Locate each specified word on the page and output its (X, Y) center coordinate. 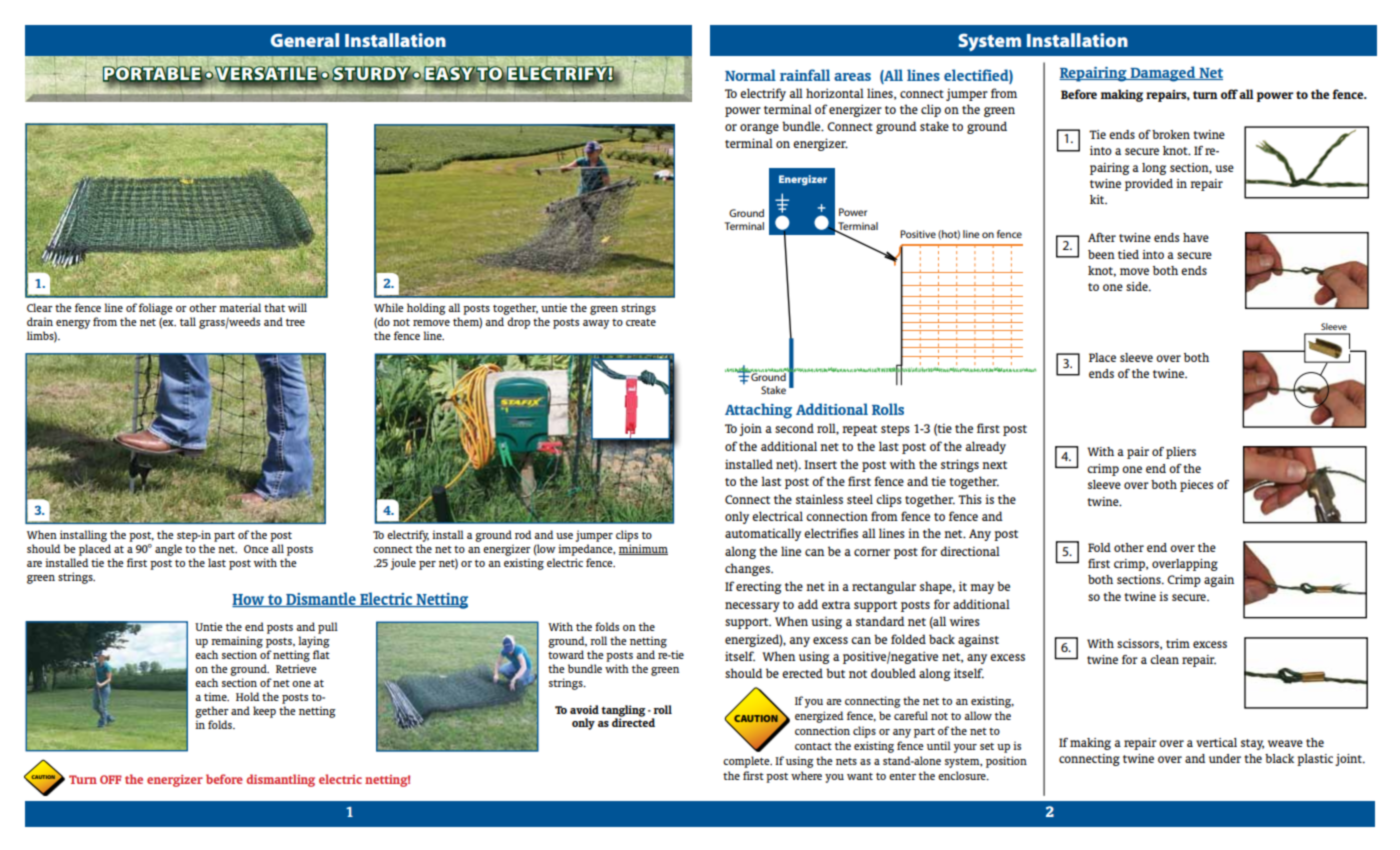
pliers (1181, 453)
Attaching (758, 411)
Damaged (1163, 74)
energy (72, 326)
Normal (750, 75)
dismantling (281, 780)
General (305, 40)
